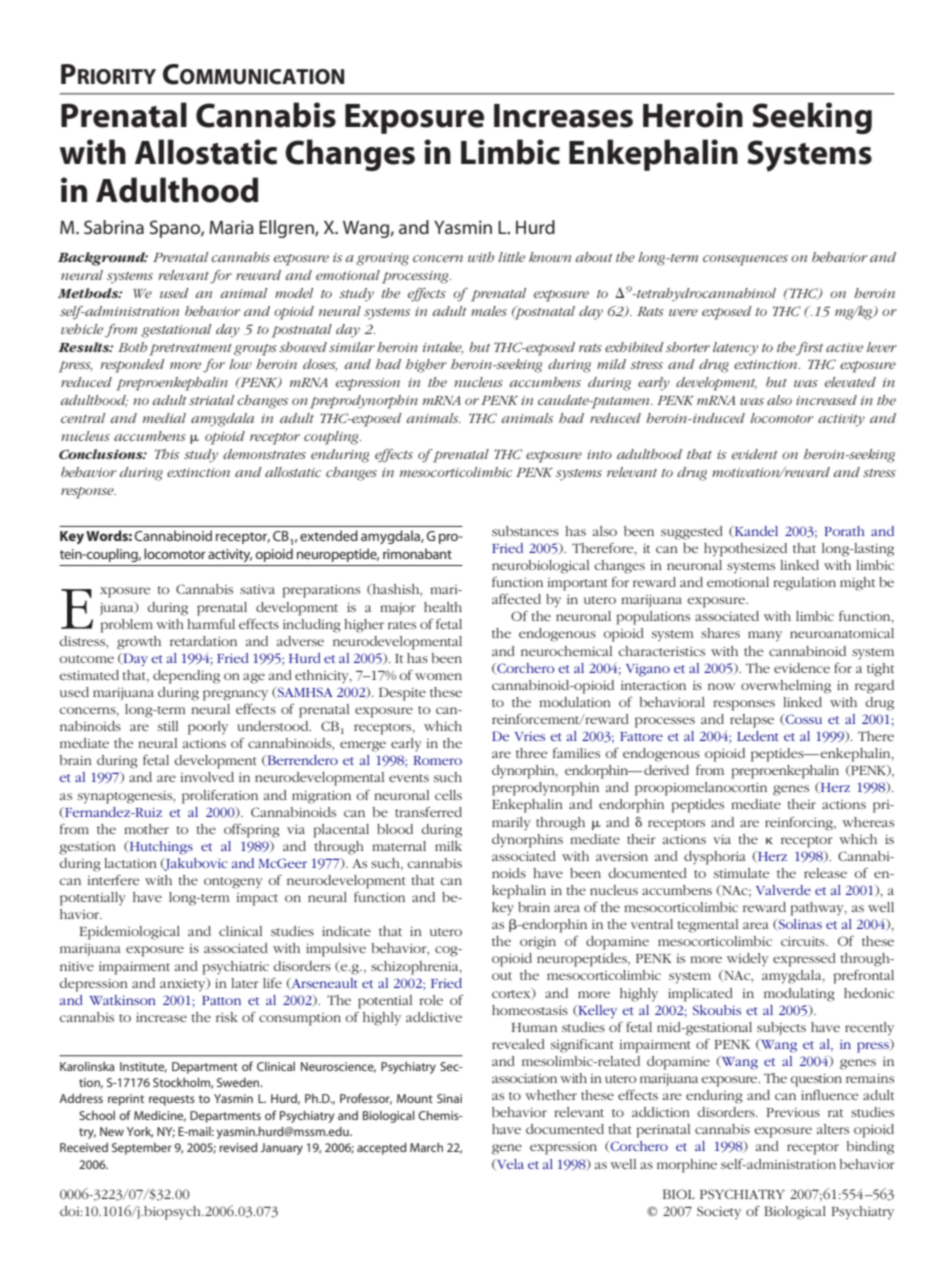 This screenshot has height=1275, width=952. Describe the element at coordinates (529, 736) in the screenshot. I see `Vries` at that location.
